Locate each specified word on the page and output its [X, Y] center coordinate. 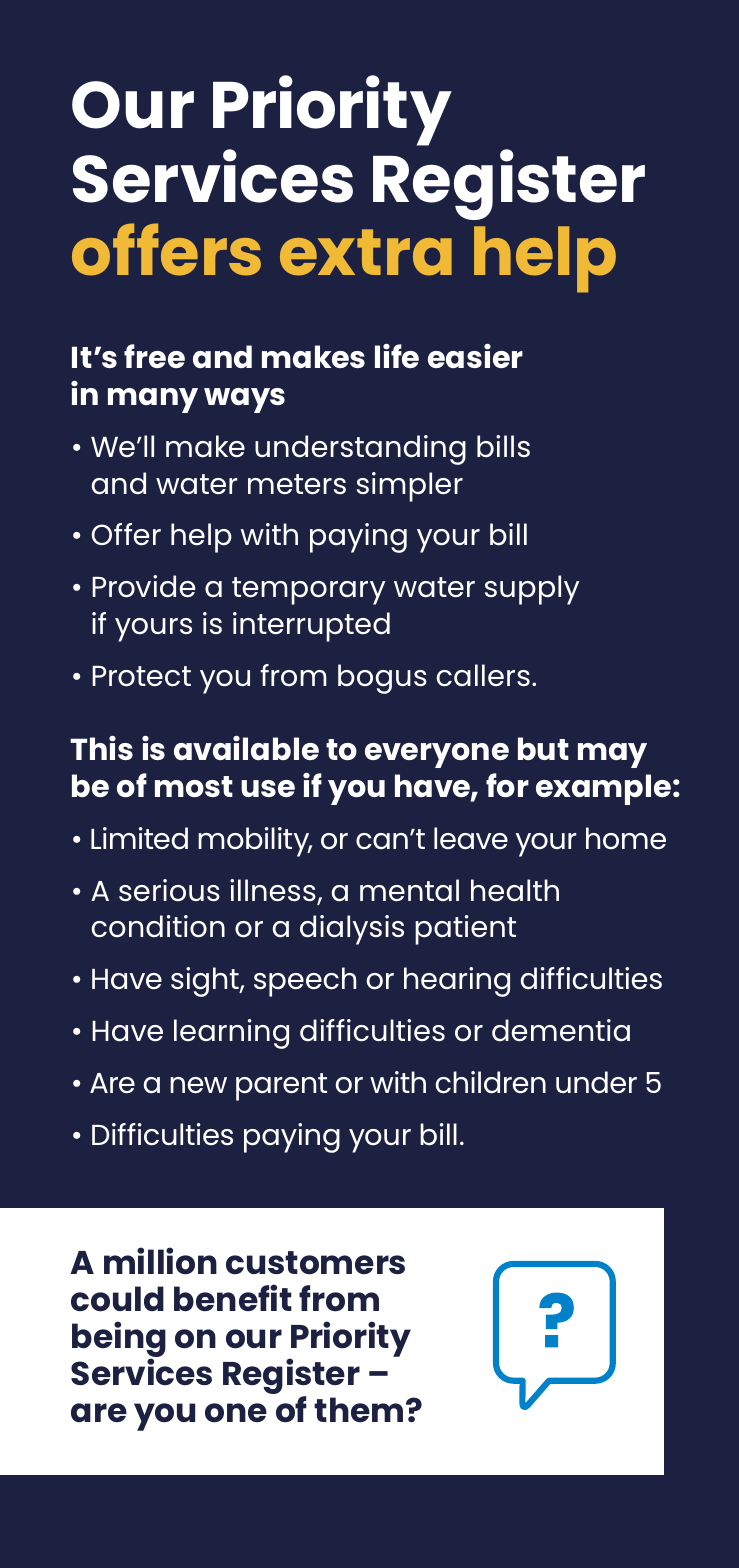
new [198, 1085]
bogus [382, 679]
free [154, 356]
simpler [410, 487]
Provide [143, 586]
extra [366, 252]
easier [475, 356]
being [119, 1340]
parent [281, 1087]
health [515, 890]
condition [158, 926]
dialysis [352, 930]
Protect [141, 676]
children [491, 1082]
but [543, 748]
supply [532, 590]
